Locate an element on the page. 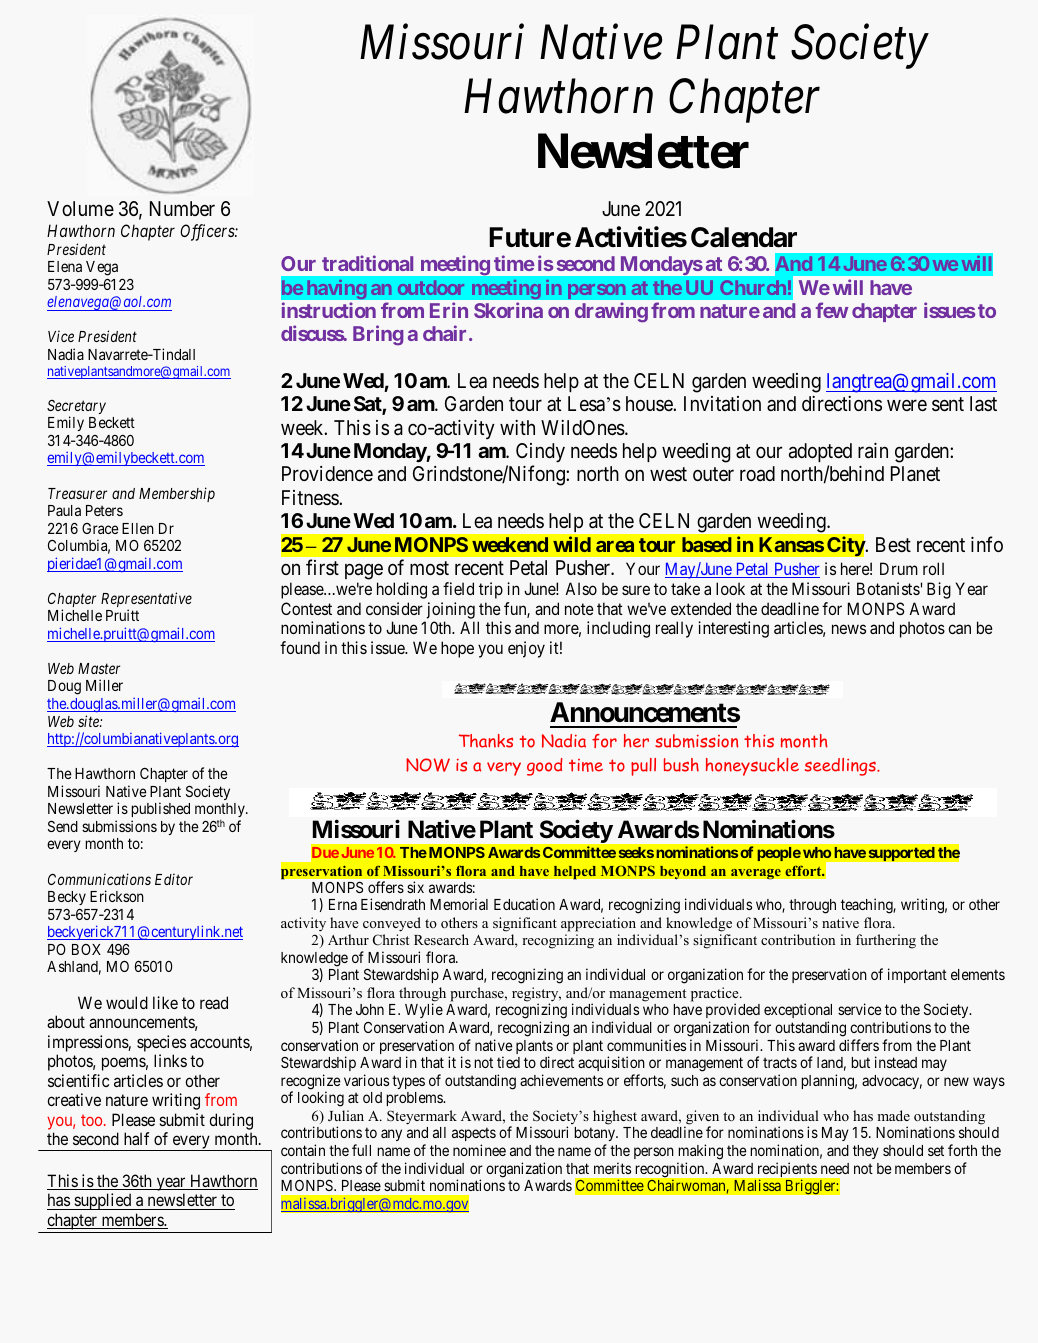 The height and width of the image is (1343, 1038). nominee is located at coordinates (479, 1150).
